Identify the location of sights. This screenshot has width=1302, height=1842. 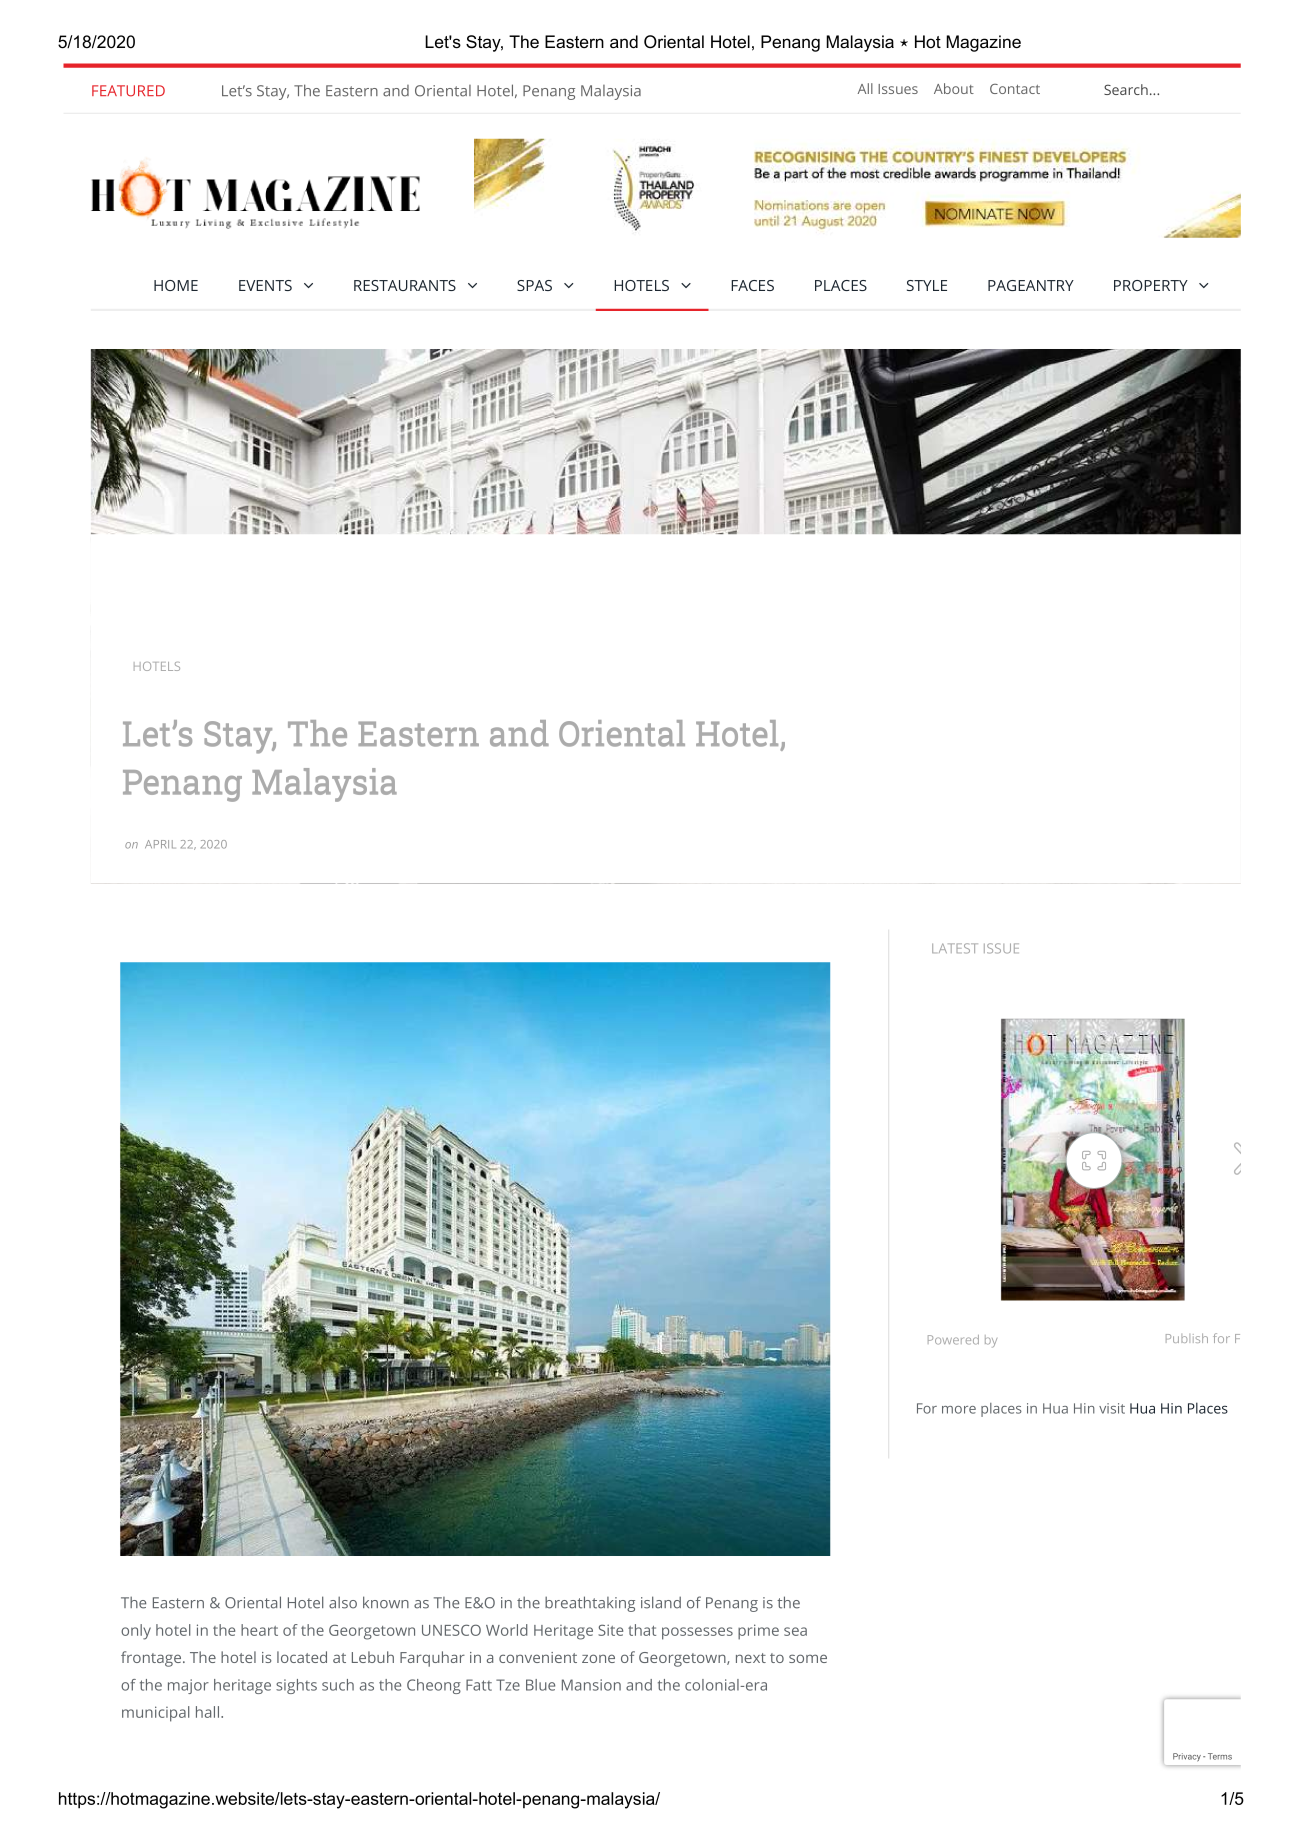
(296, 1686).
